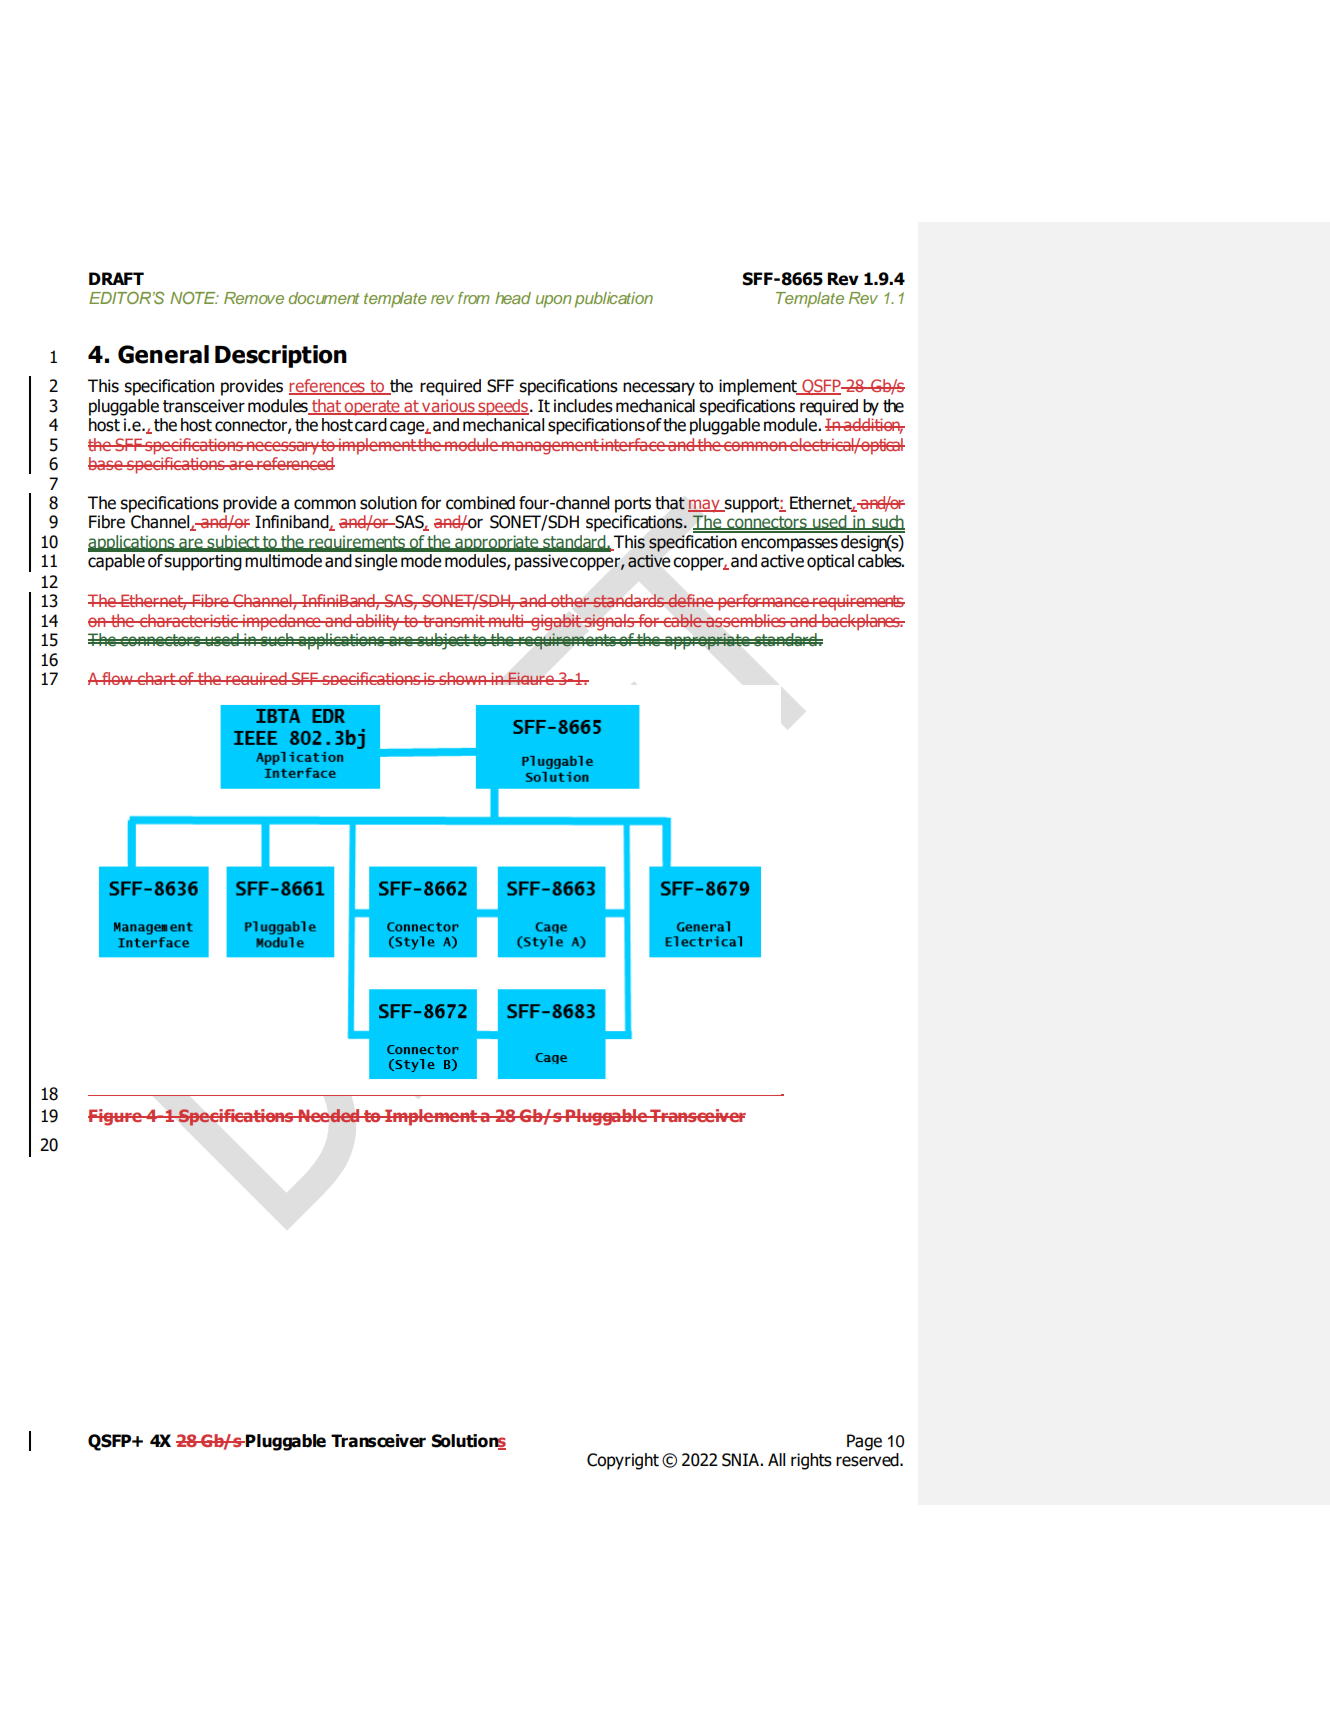  What do you see at coordinates (613, 300) in the screenshot?
I see `publication` at bounding box center [613, 300].
